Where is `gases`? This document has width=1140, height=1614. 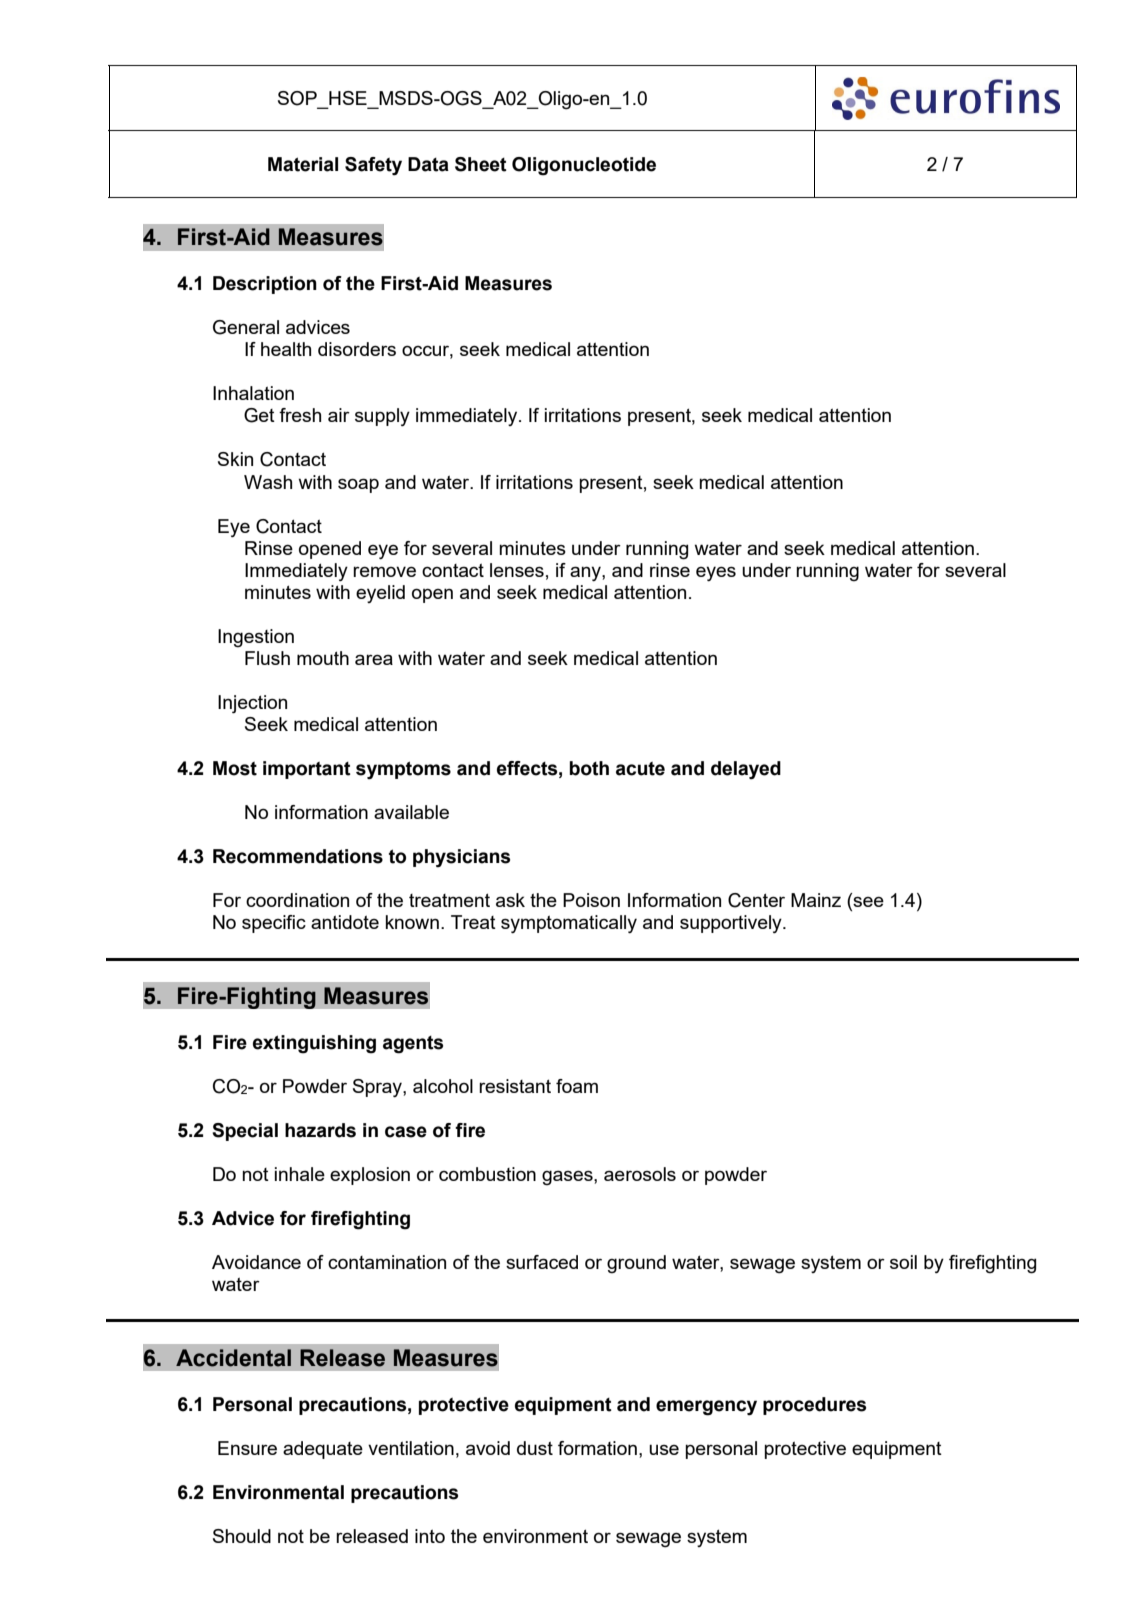
gases is located at coordinates (568, 1178).
